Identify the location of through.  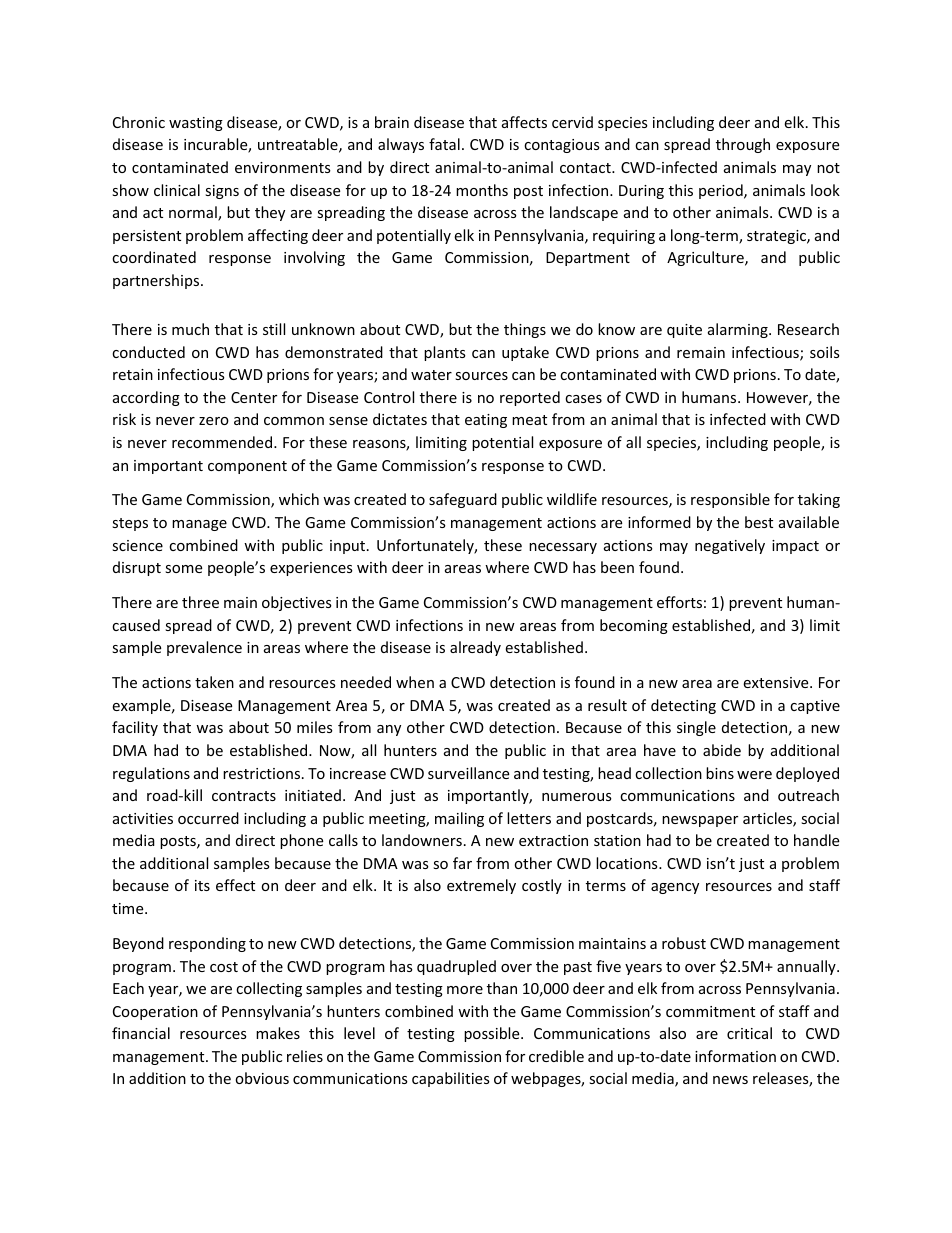
(743, 145).
